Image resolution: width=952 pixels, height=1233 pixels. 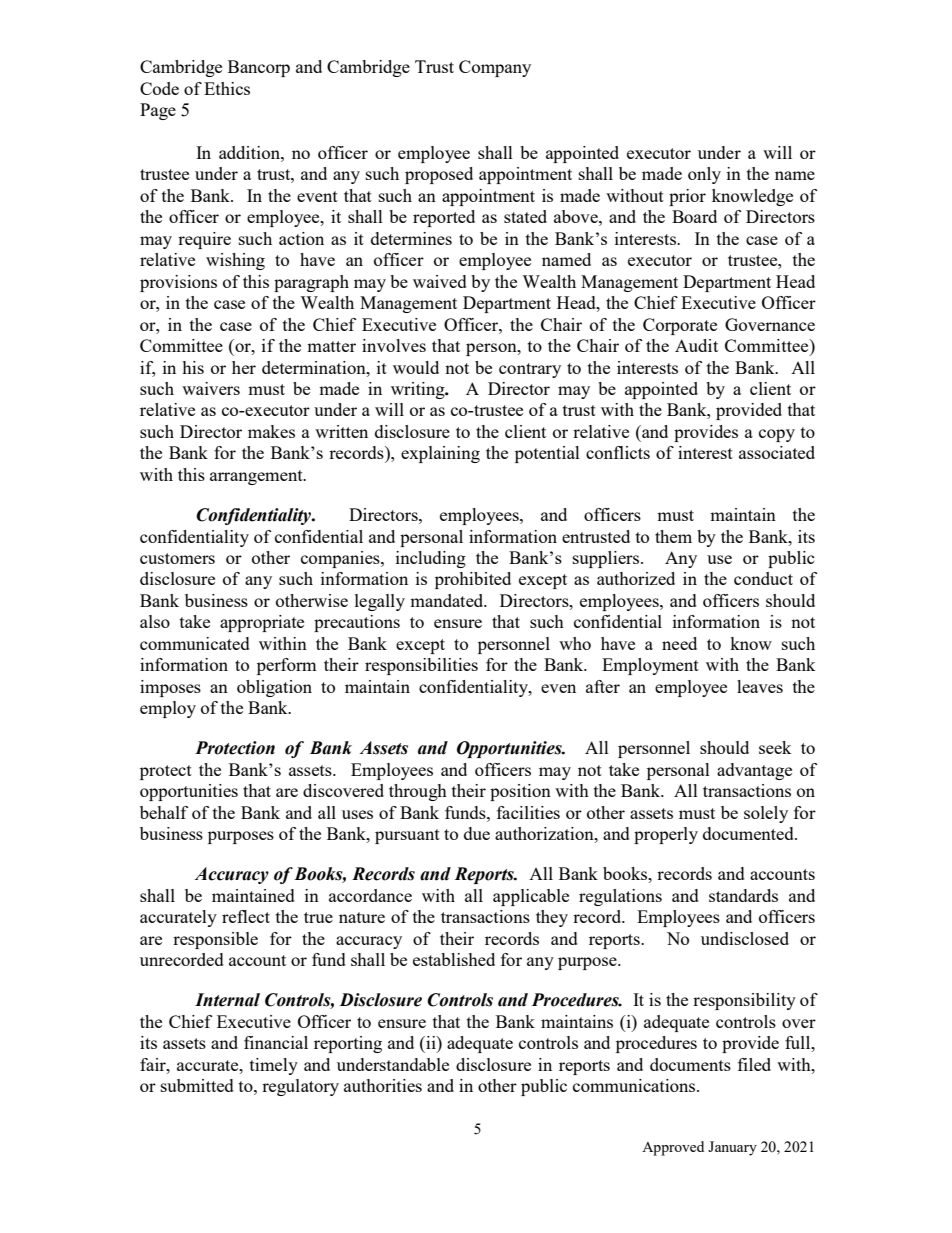 I want to click on Company, so click(x=495, y=68).
